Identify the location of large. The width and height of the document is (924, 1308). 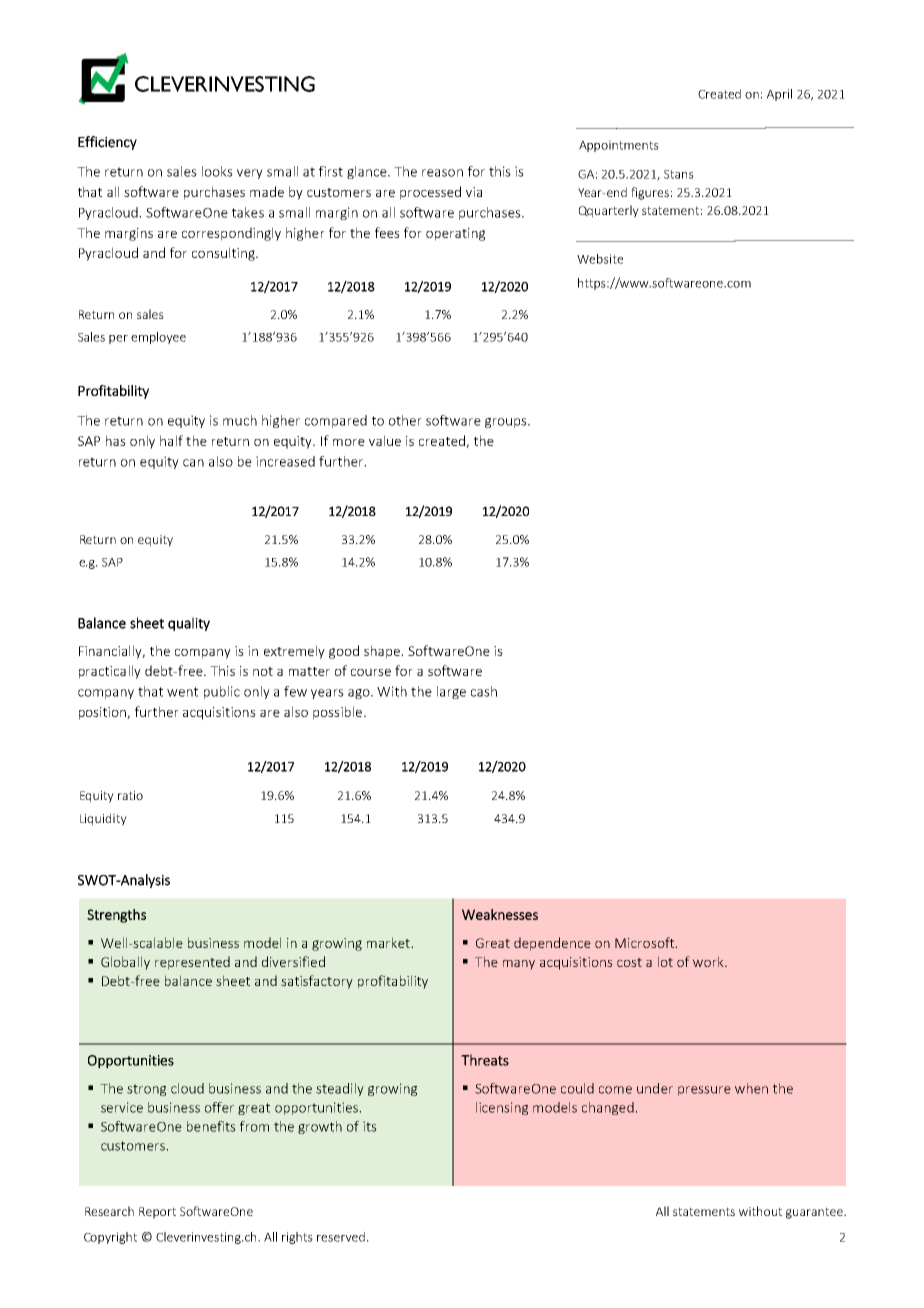
(451, 692).
